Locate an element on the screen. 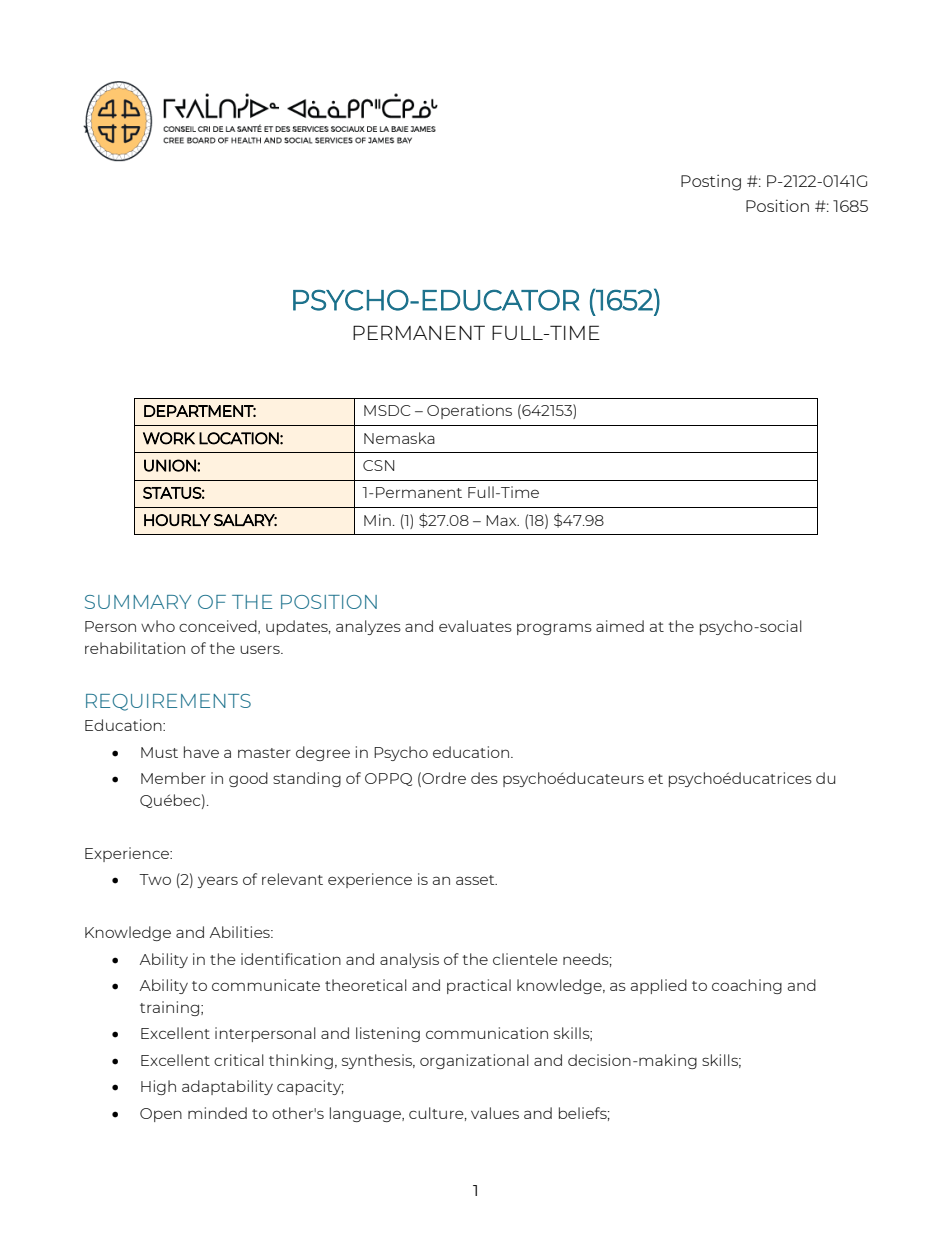 The height and width of the screenshot is (1233, 952). WORK is located at coordinates (169, 438).
